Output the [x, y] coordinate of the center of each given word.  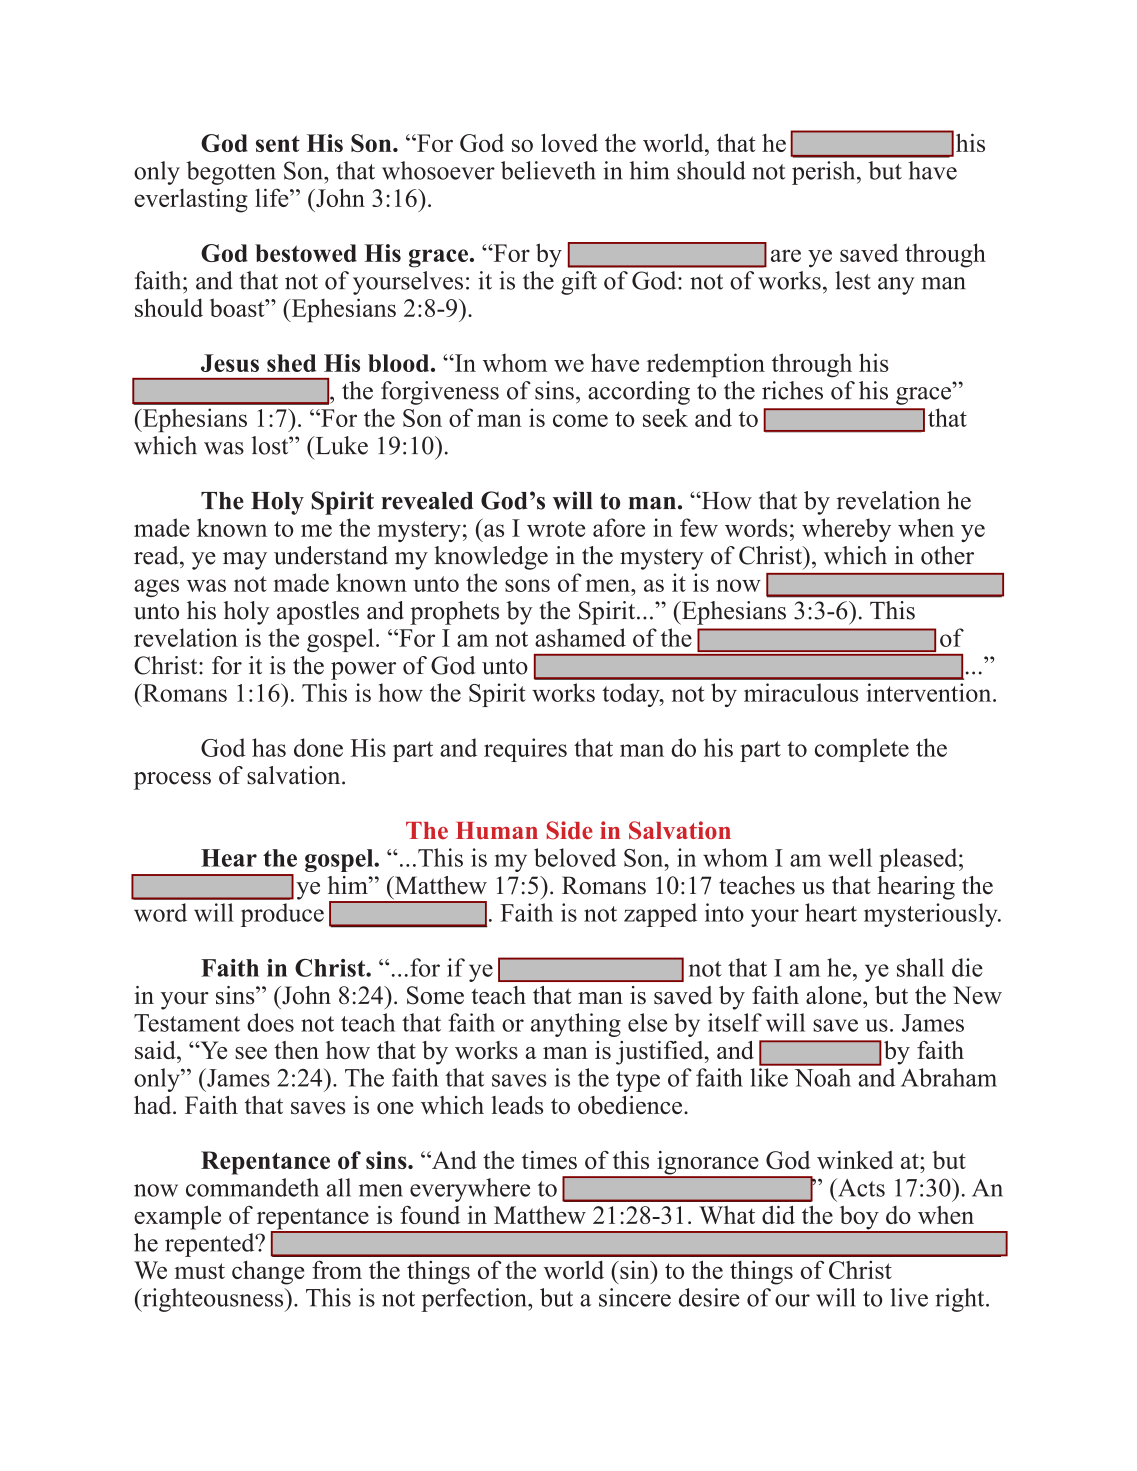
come [580, 420]
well [850, 857]
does [270, 1022]
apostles [318, 613]
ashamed [580, 637]
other [947, 555]
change [268, 1273]
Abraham [949, 1077]
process [172, 781]
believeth [548, 170]
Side [570, 830]
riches [792, 390]
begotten [231, 173]
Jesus [230, 363]
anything [576, 1025]
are [786, 255]
